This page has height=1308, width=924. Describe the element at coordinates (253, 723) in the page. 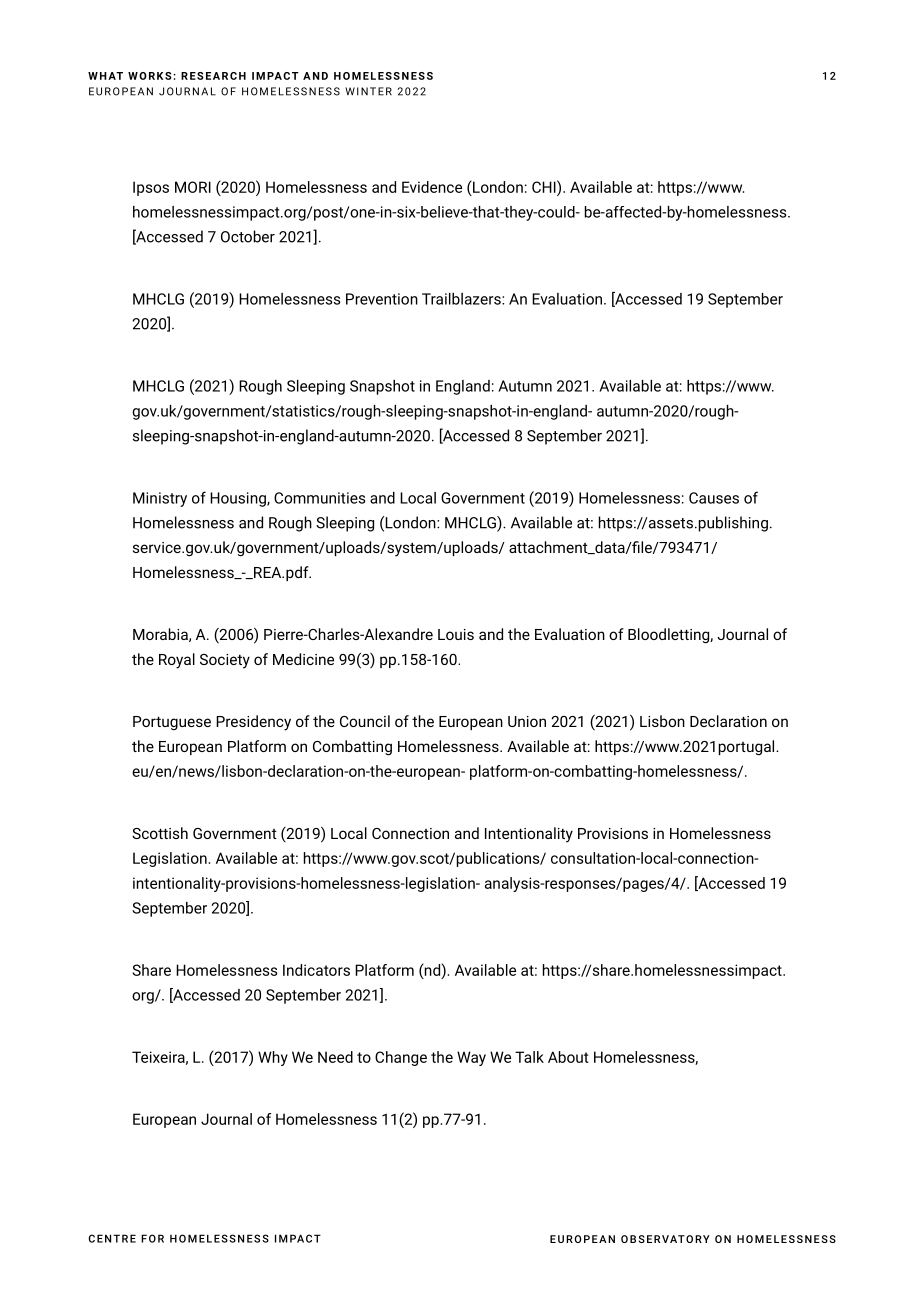

I see `Presidency` at that location.
